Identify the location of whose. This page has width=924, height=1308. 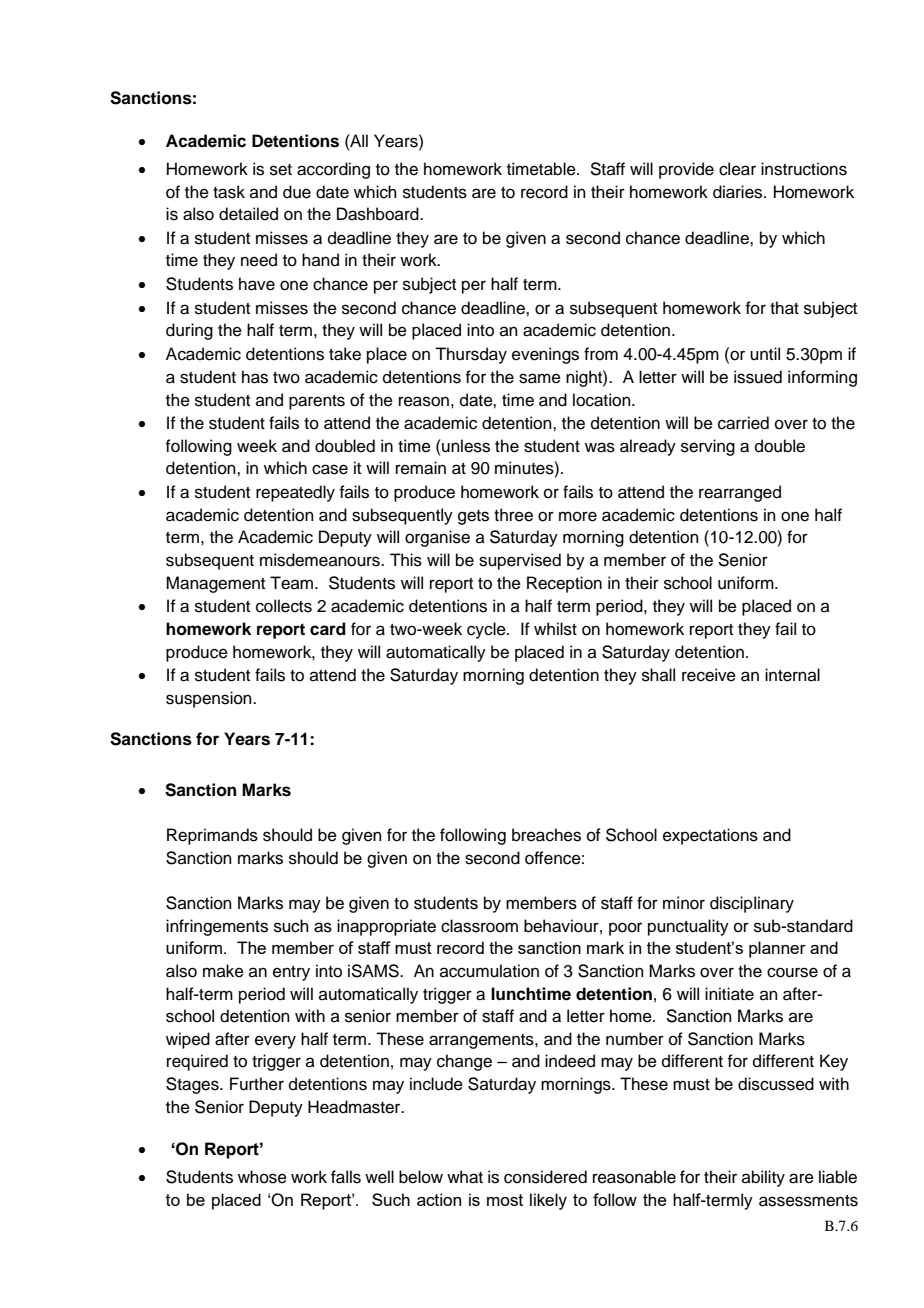
(262, 1177).
